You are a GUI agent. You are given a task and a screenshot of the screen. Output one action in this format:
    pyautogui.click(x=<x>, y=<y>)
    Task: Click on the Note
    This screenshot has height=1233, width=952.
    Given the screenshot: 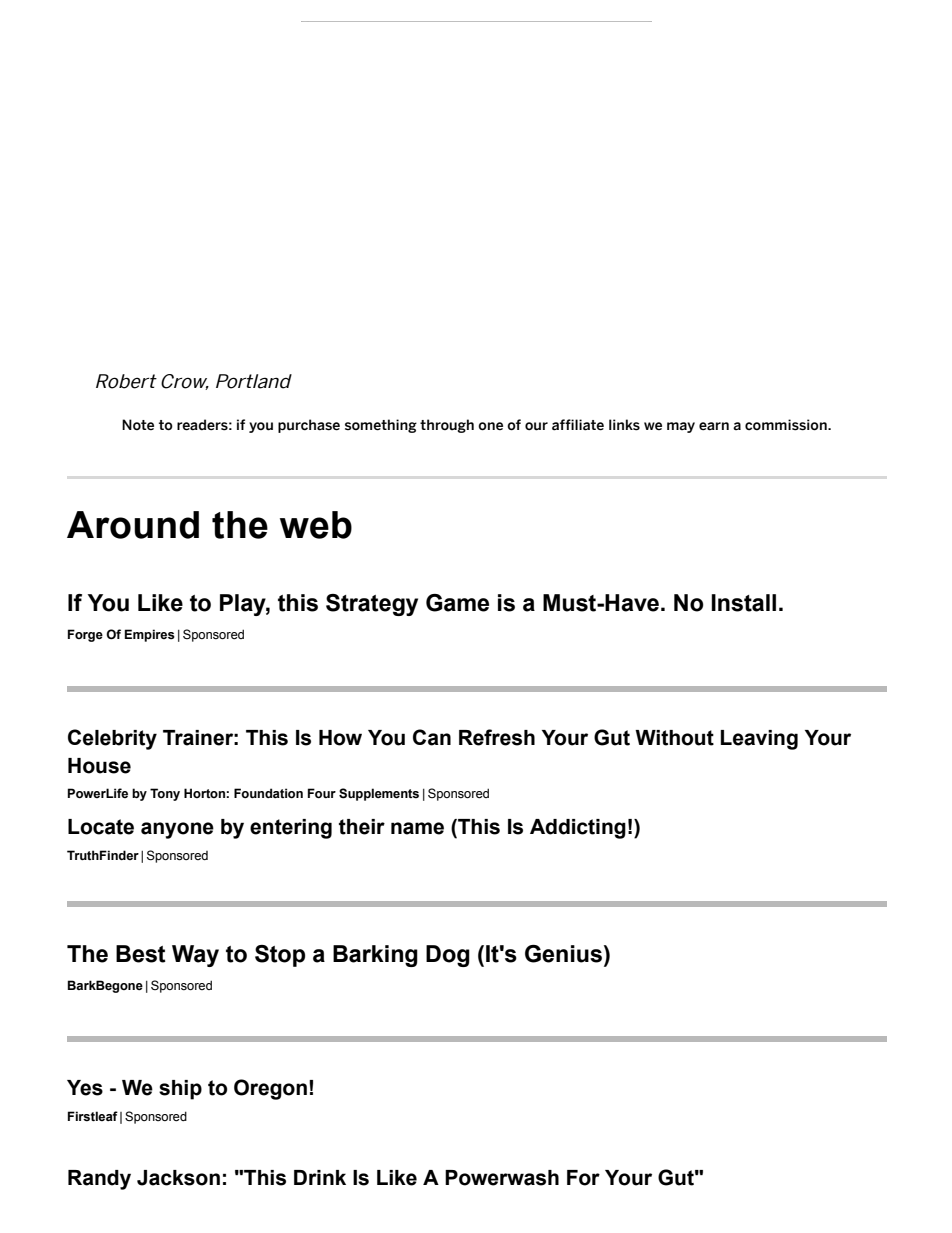 What is the action you would take?
    pyautogui.click(x=138, y=424)
